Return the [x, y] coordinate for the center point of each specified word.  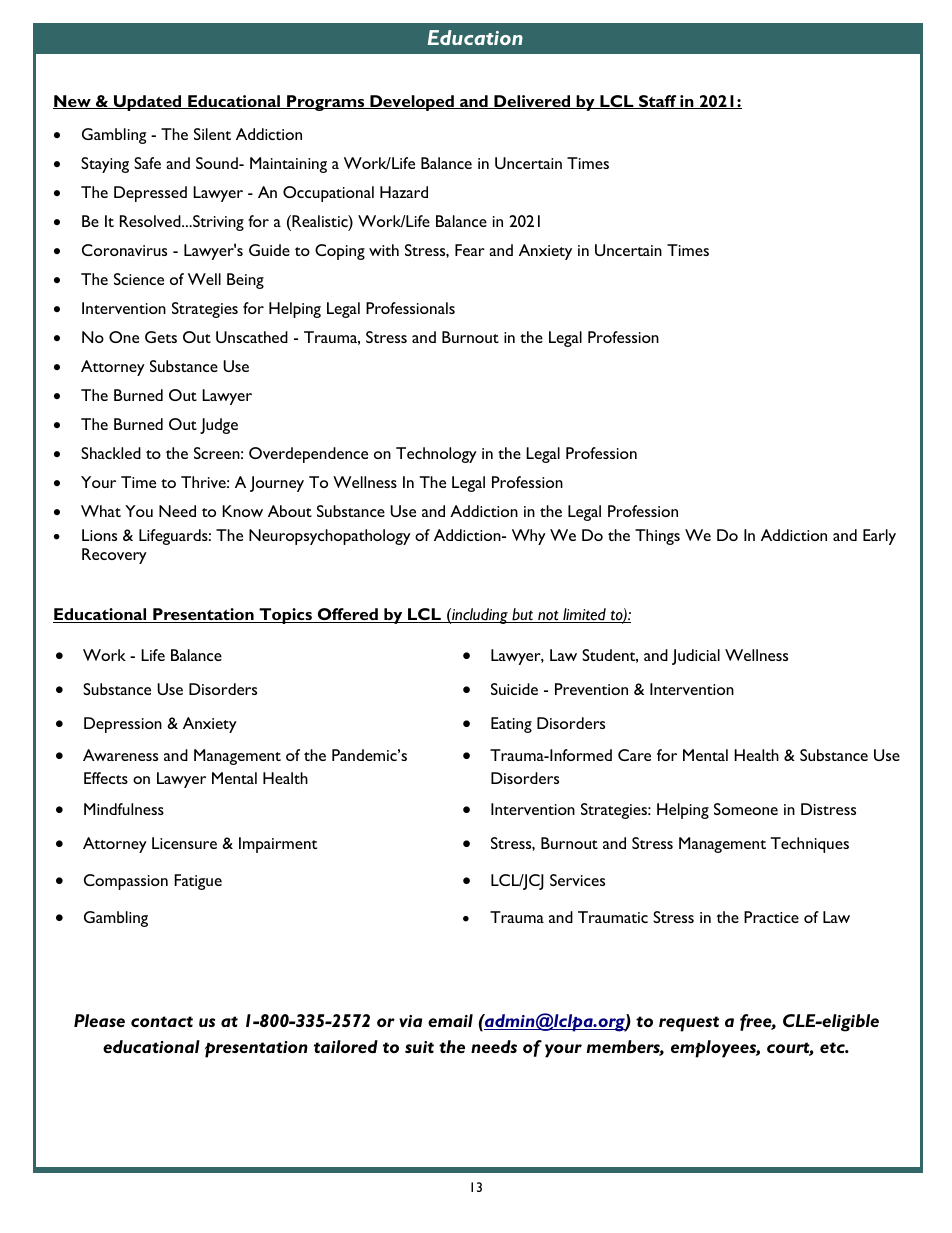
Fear [470, 250]
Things [657, 537]
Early [879, 537]
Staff [658, 102]
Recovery [114, 556]
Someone [746, 809]
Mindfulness [124, 809]
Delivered [532, 102]
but [523, 615]
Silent [212, 134]
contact [162, 1021]
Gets [161, 337]
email [450, 1020]
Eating [511, 725]
